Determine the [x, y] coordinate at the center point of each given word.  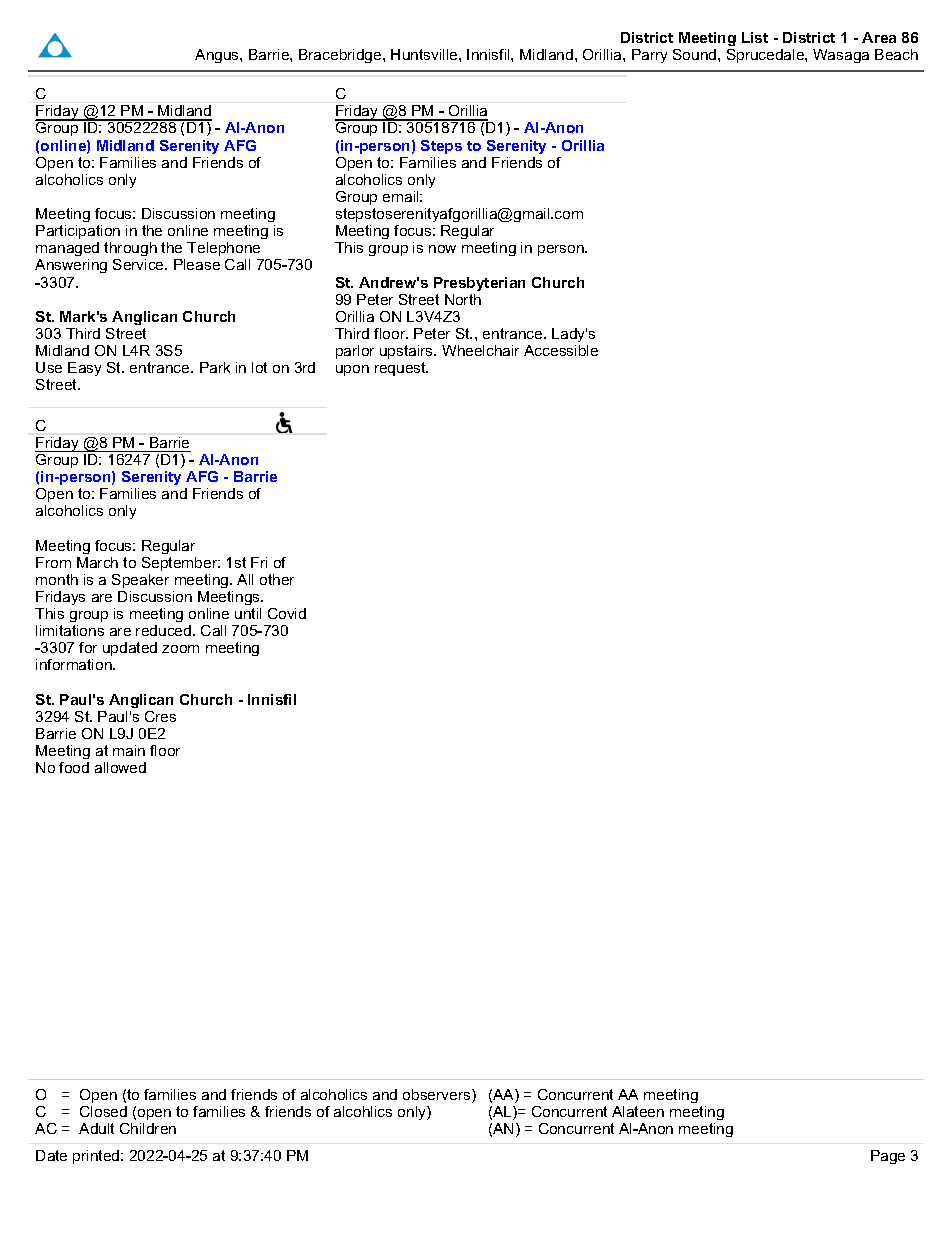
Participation [78, 232]
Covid [287, 613]
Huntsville [425, 54]
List [755, 37]
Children [148, 1128]
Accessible [561, 350]
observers [438, 1096]
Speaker [140, 581]
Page [888, 1157]
